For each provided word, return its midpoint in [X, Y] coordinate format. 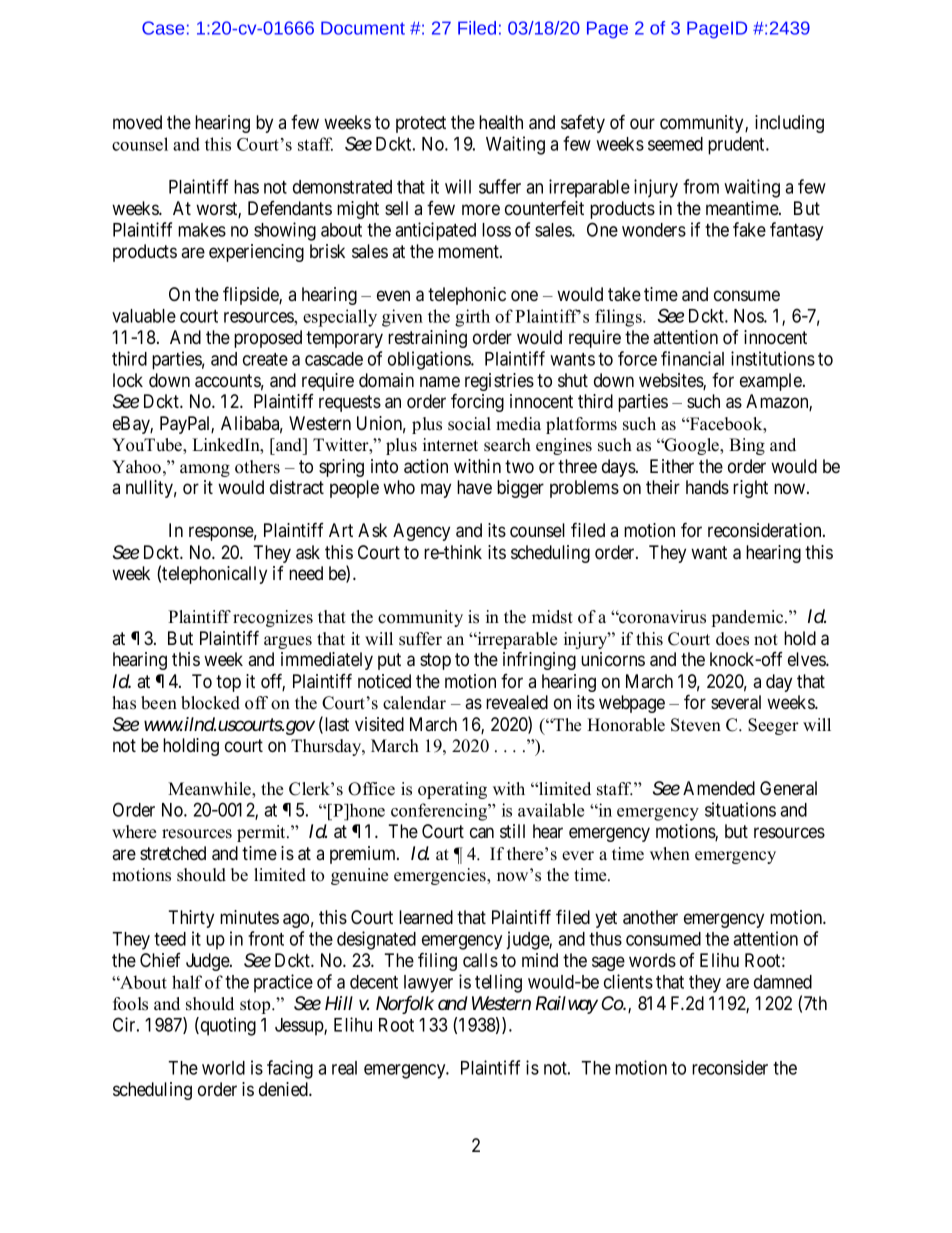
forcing [477, 402]
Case [163, 28]
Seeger [773, 726]
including [789, 124]
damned [783, 982]
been [159, 703]
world [223, 1068]
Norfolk [405, 1005]
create [265, 359]
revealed [517, 702]
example [772, 382]
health [501, 122]
